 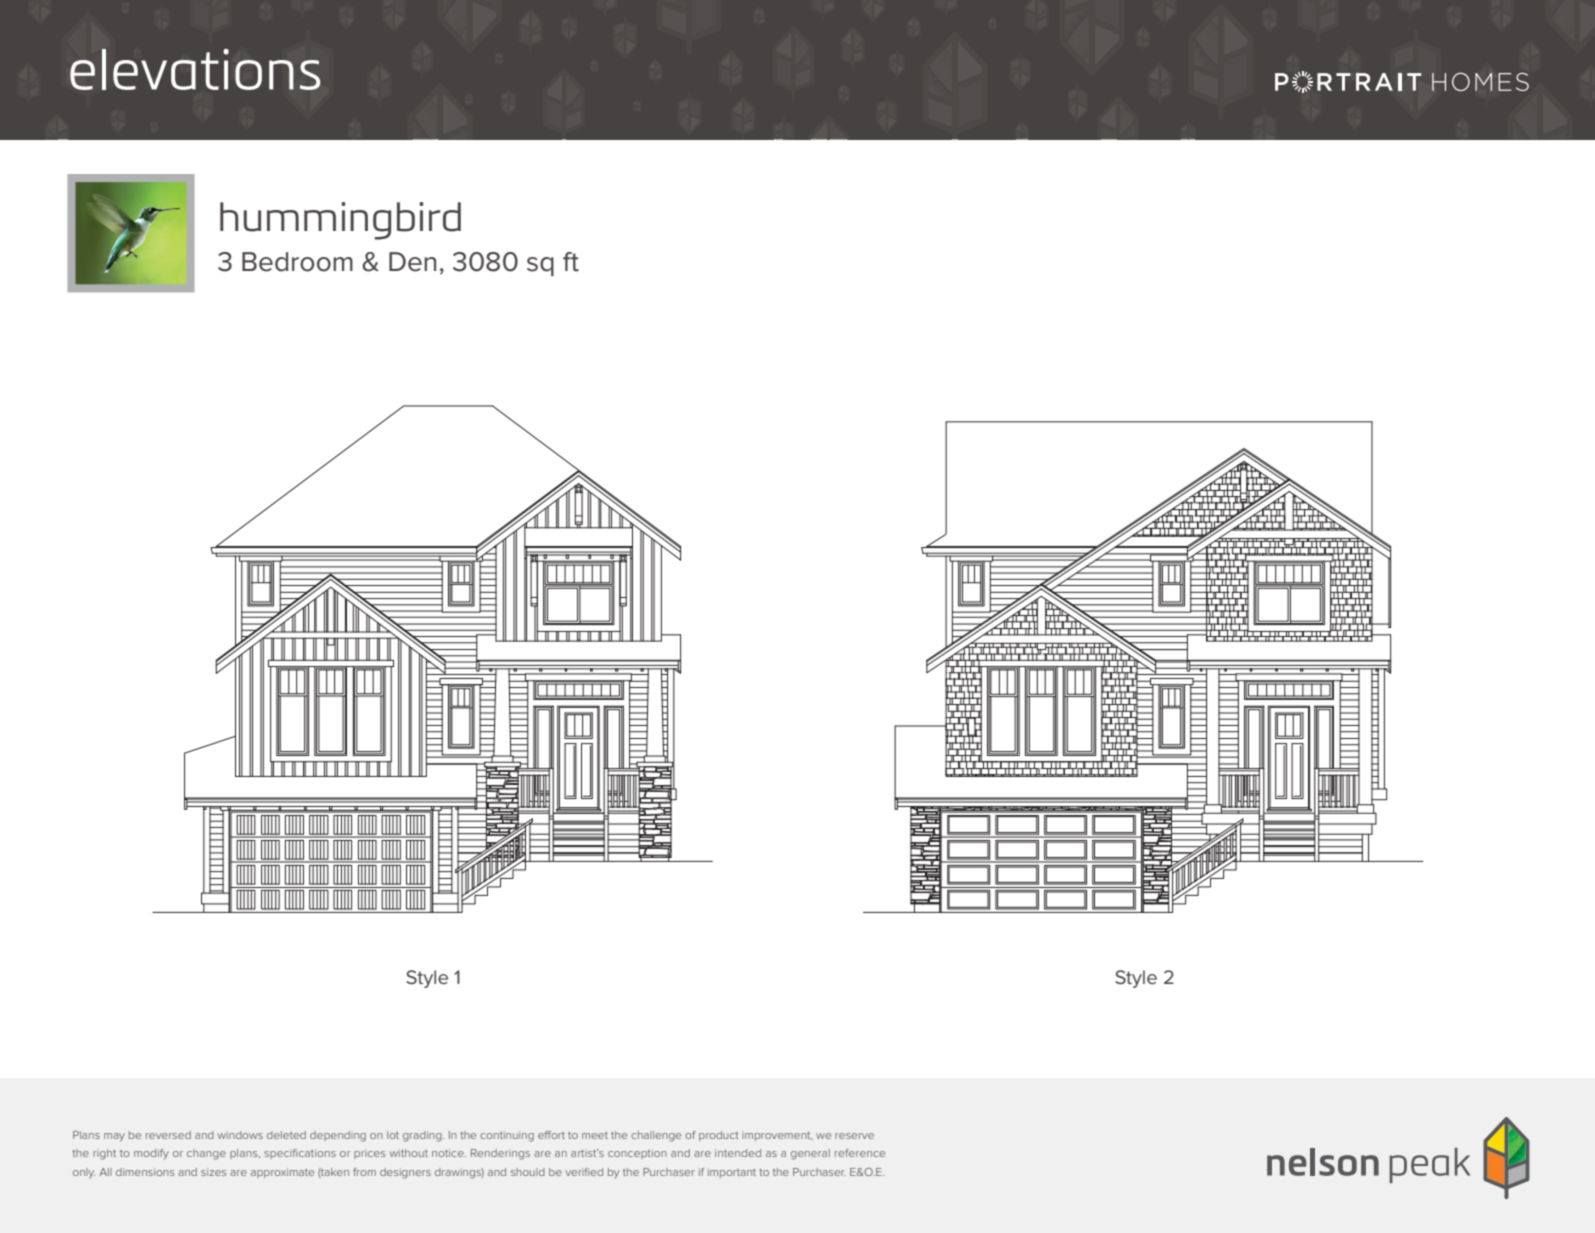 I want to click on continuing, so click(x=507, y=1136).
